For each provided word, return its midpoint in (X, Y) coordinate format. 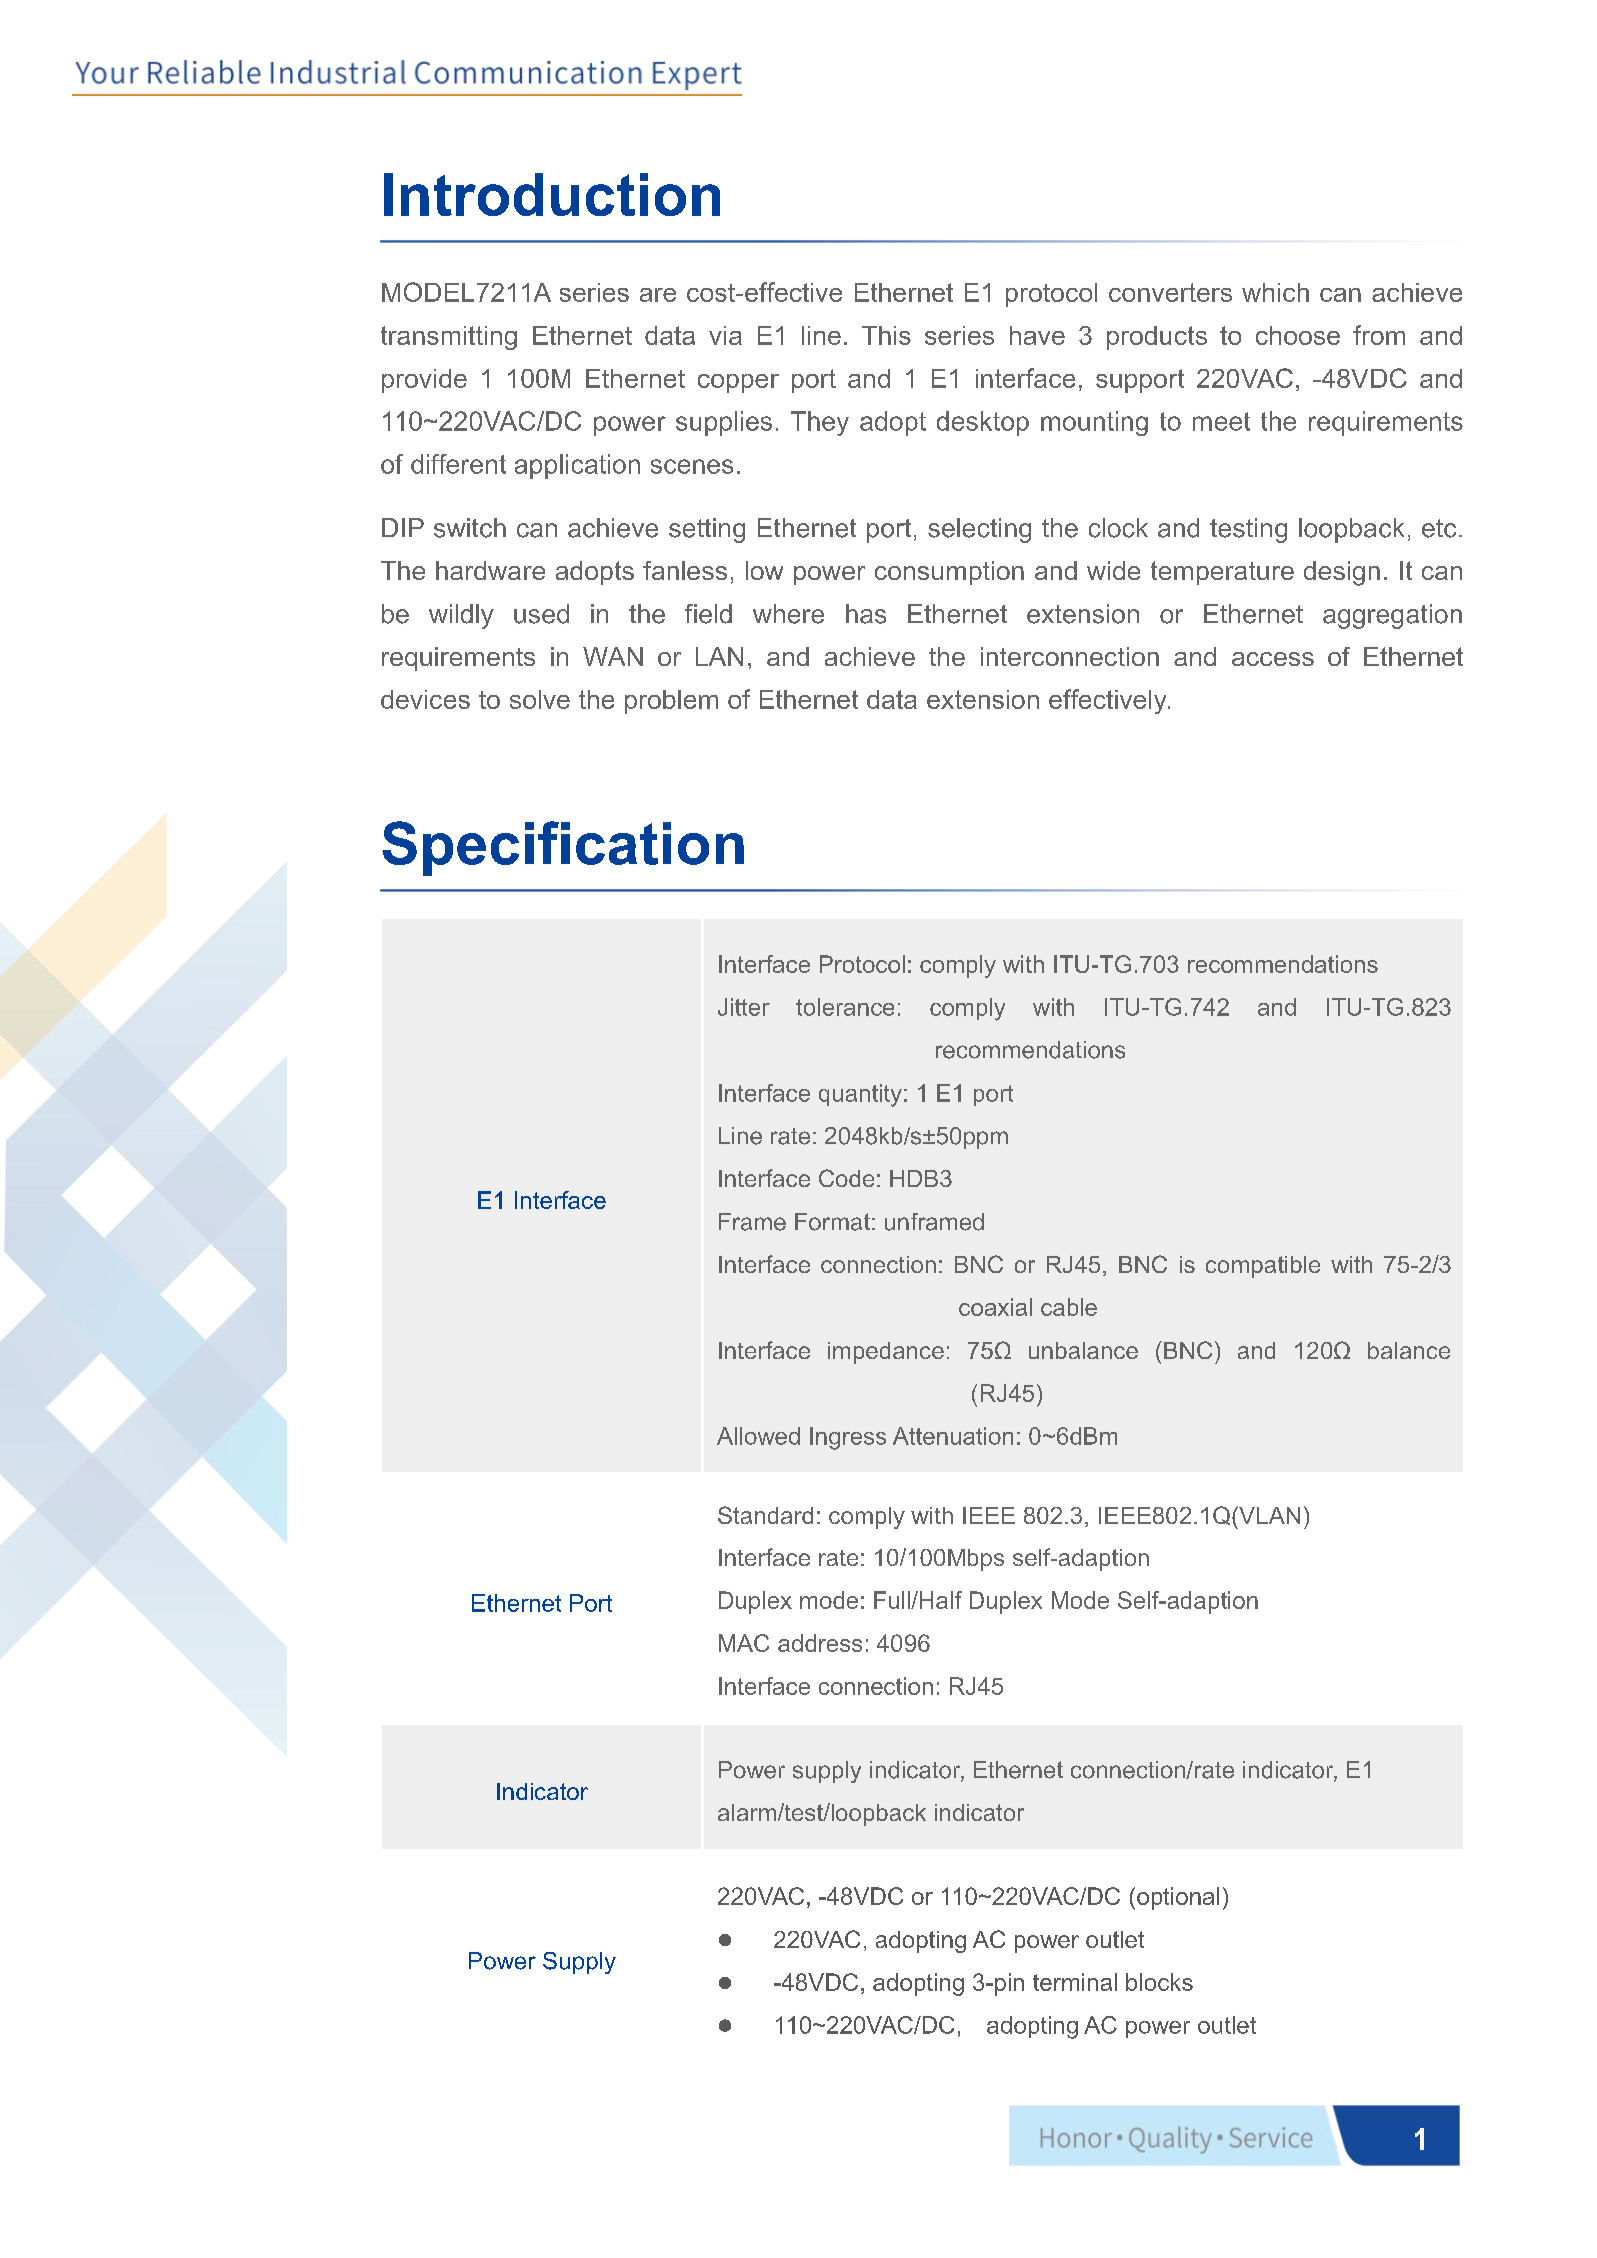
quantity (860, 1095)
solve (540, 699)
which (1275, 292)
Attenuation (953, 1436)
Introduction (552, 194)
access (1273, 659)
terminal (1075, 1982)
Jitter (744, 1007)
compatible (1263, 1267)
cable (1069, 1307)
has (866, 614)
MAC (744, 1643)
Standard (765, 1515)
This (886, 335)
